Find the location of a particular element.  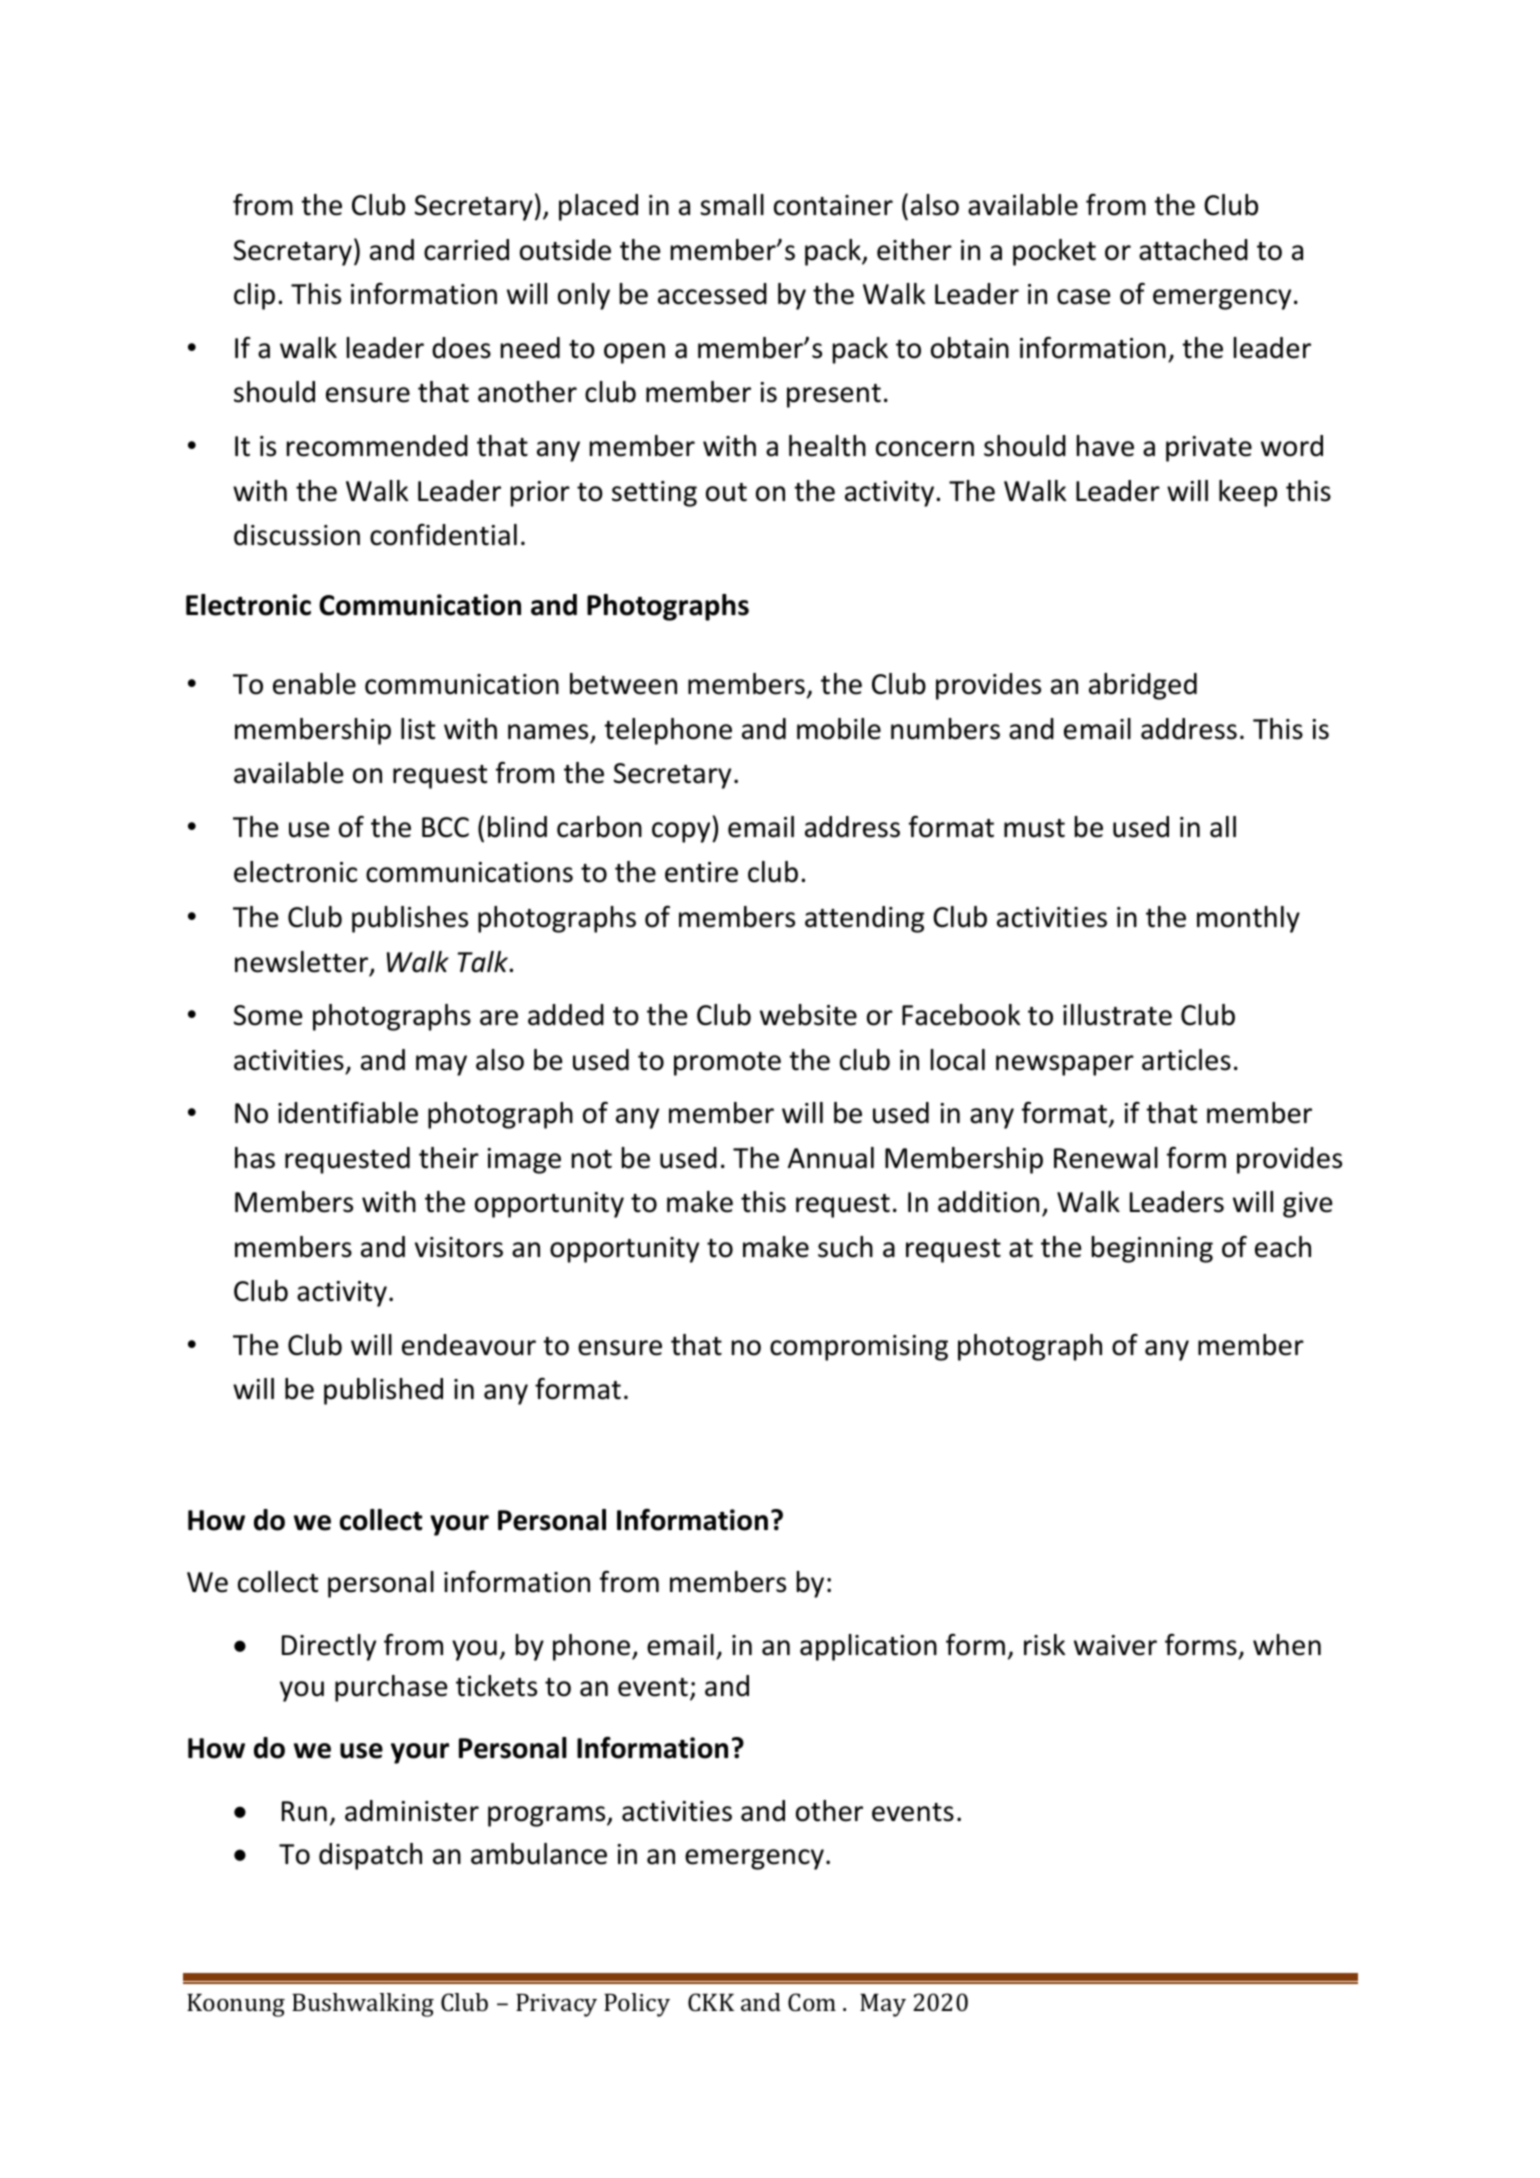

attached is located at coordinates (1193, 250).
